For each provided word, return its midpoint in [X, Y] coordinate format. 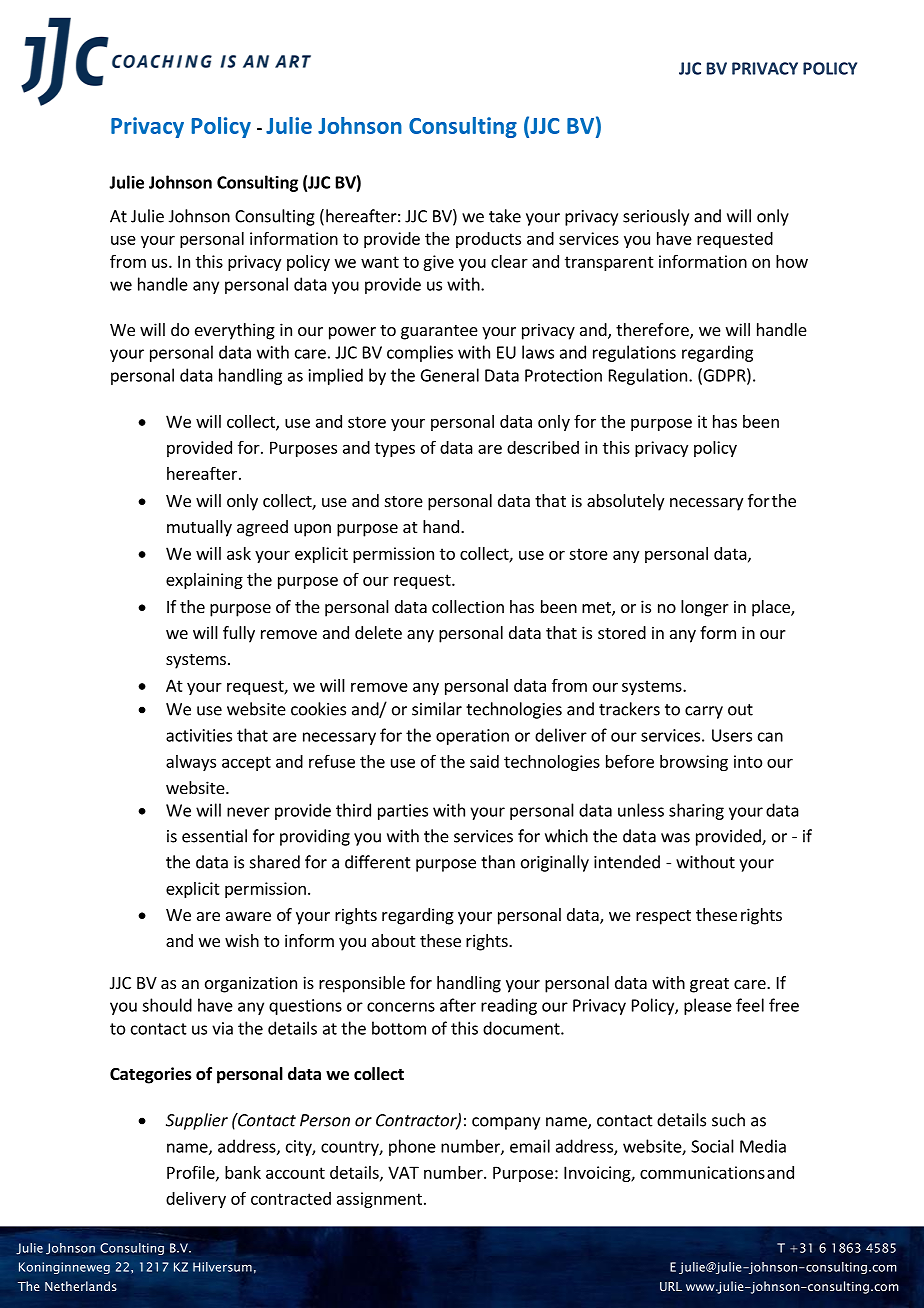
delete [378, 632]
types [395, 449]
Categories [151, 1075]
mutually [199, 528]
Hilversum [222, 1267]
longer [705, 608]
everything [235, 331]
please [708, 1006]
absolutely [625, 502]
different [378, 862]
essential [214, 836]
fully [239, 634]
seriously [656, 217]
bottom [399, 1028]
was [675, 838]
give [438, 263]
